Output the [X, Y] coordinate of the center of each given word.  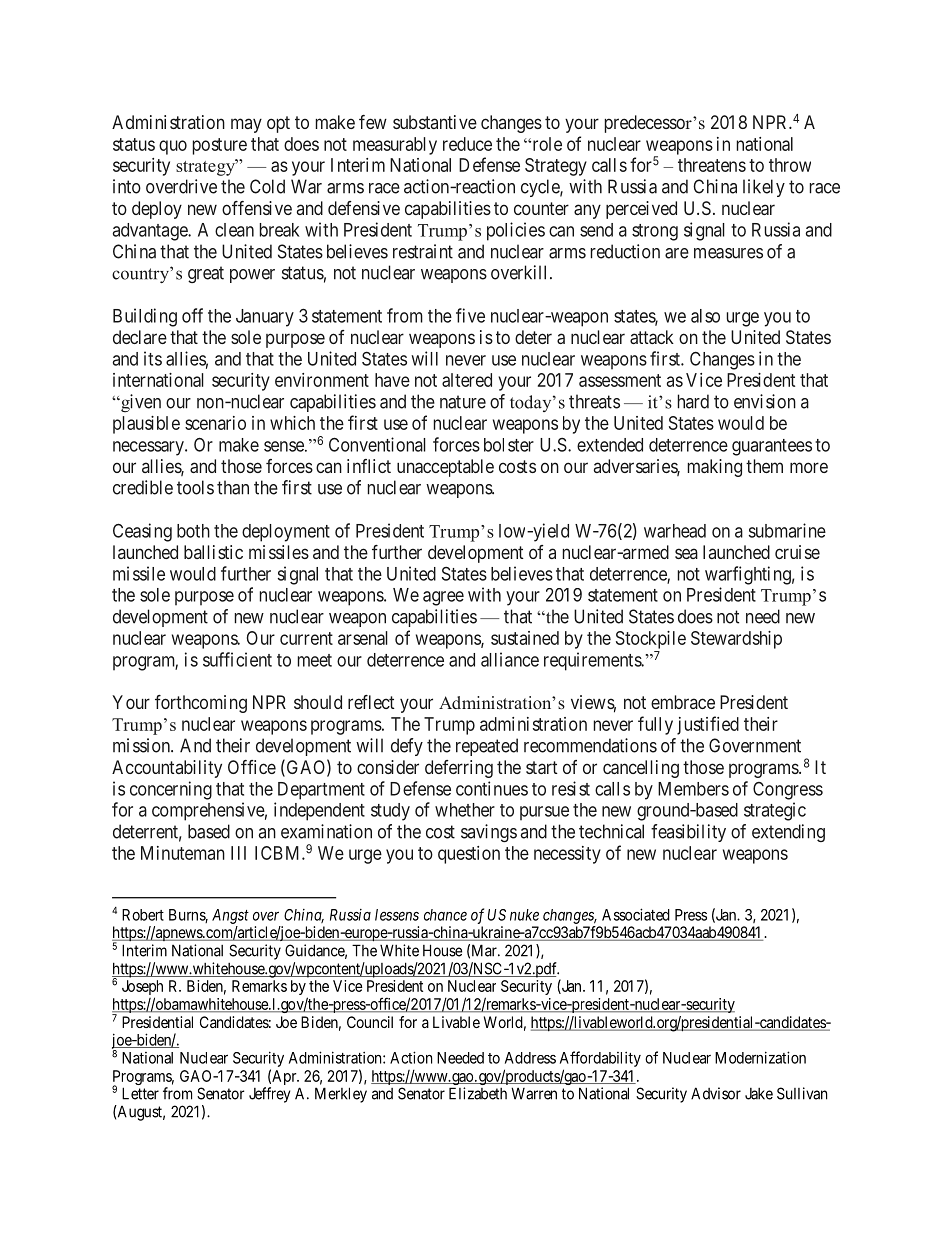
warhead [675, 531]
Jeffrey [269, 1095]
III [238, 853]
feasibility [688, 833]
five [470, 315]
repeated [487, 747]
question [469, 855]
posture [220, 146]
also [705, 316]
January [265, 318]
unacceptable [445, 468]
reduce [467, 144]
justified [708, 725]
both [193, 531]
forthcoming [201, 704]
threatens [712, 165]
